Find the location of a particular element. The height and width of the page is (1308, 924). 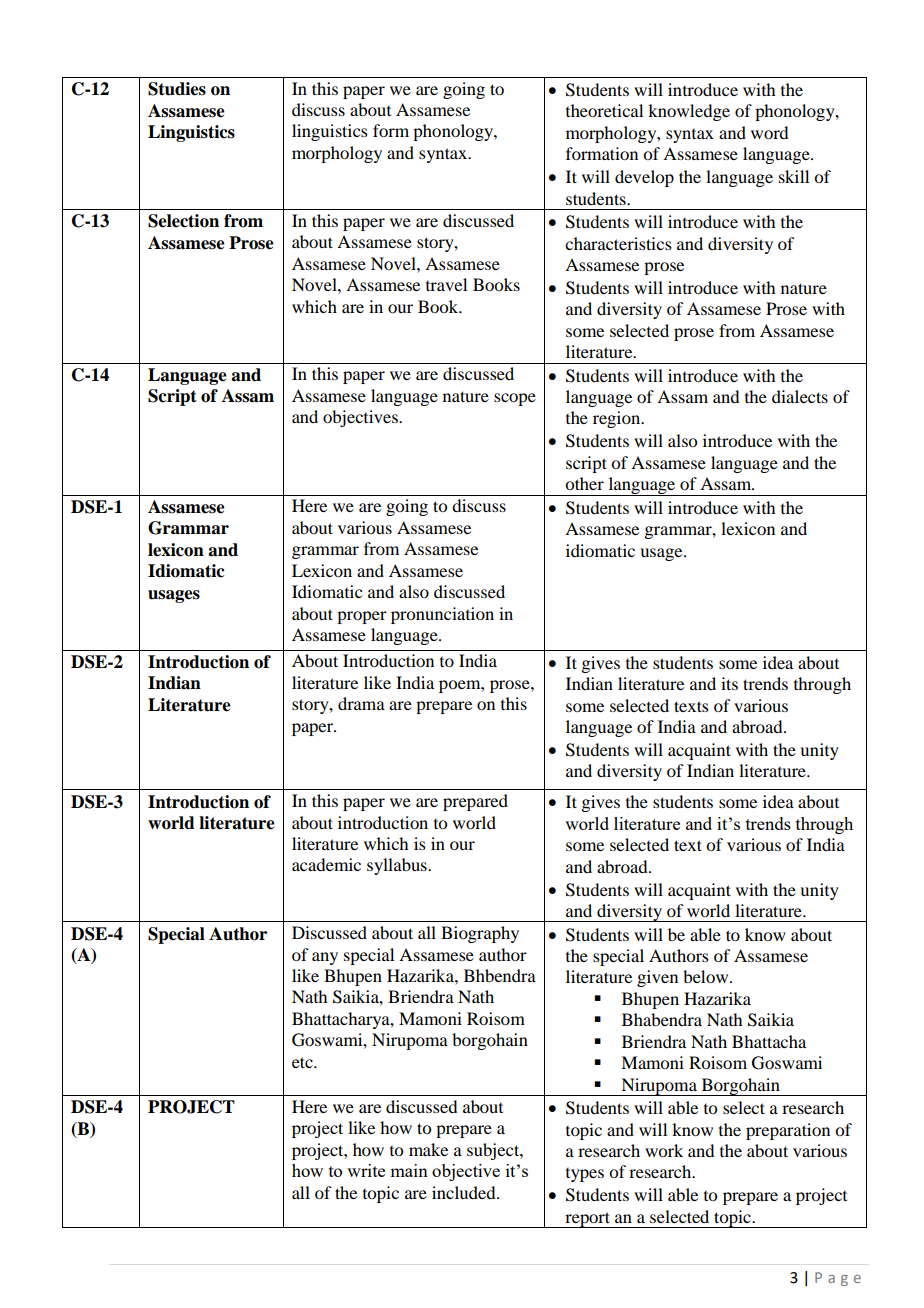

Studies is located at coordinates (177, 89).
